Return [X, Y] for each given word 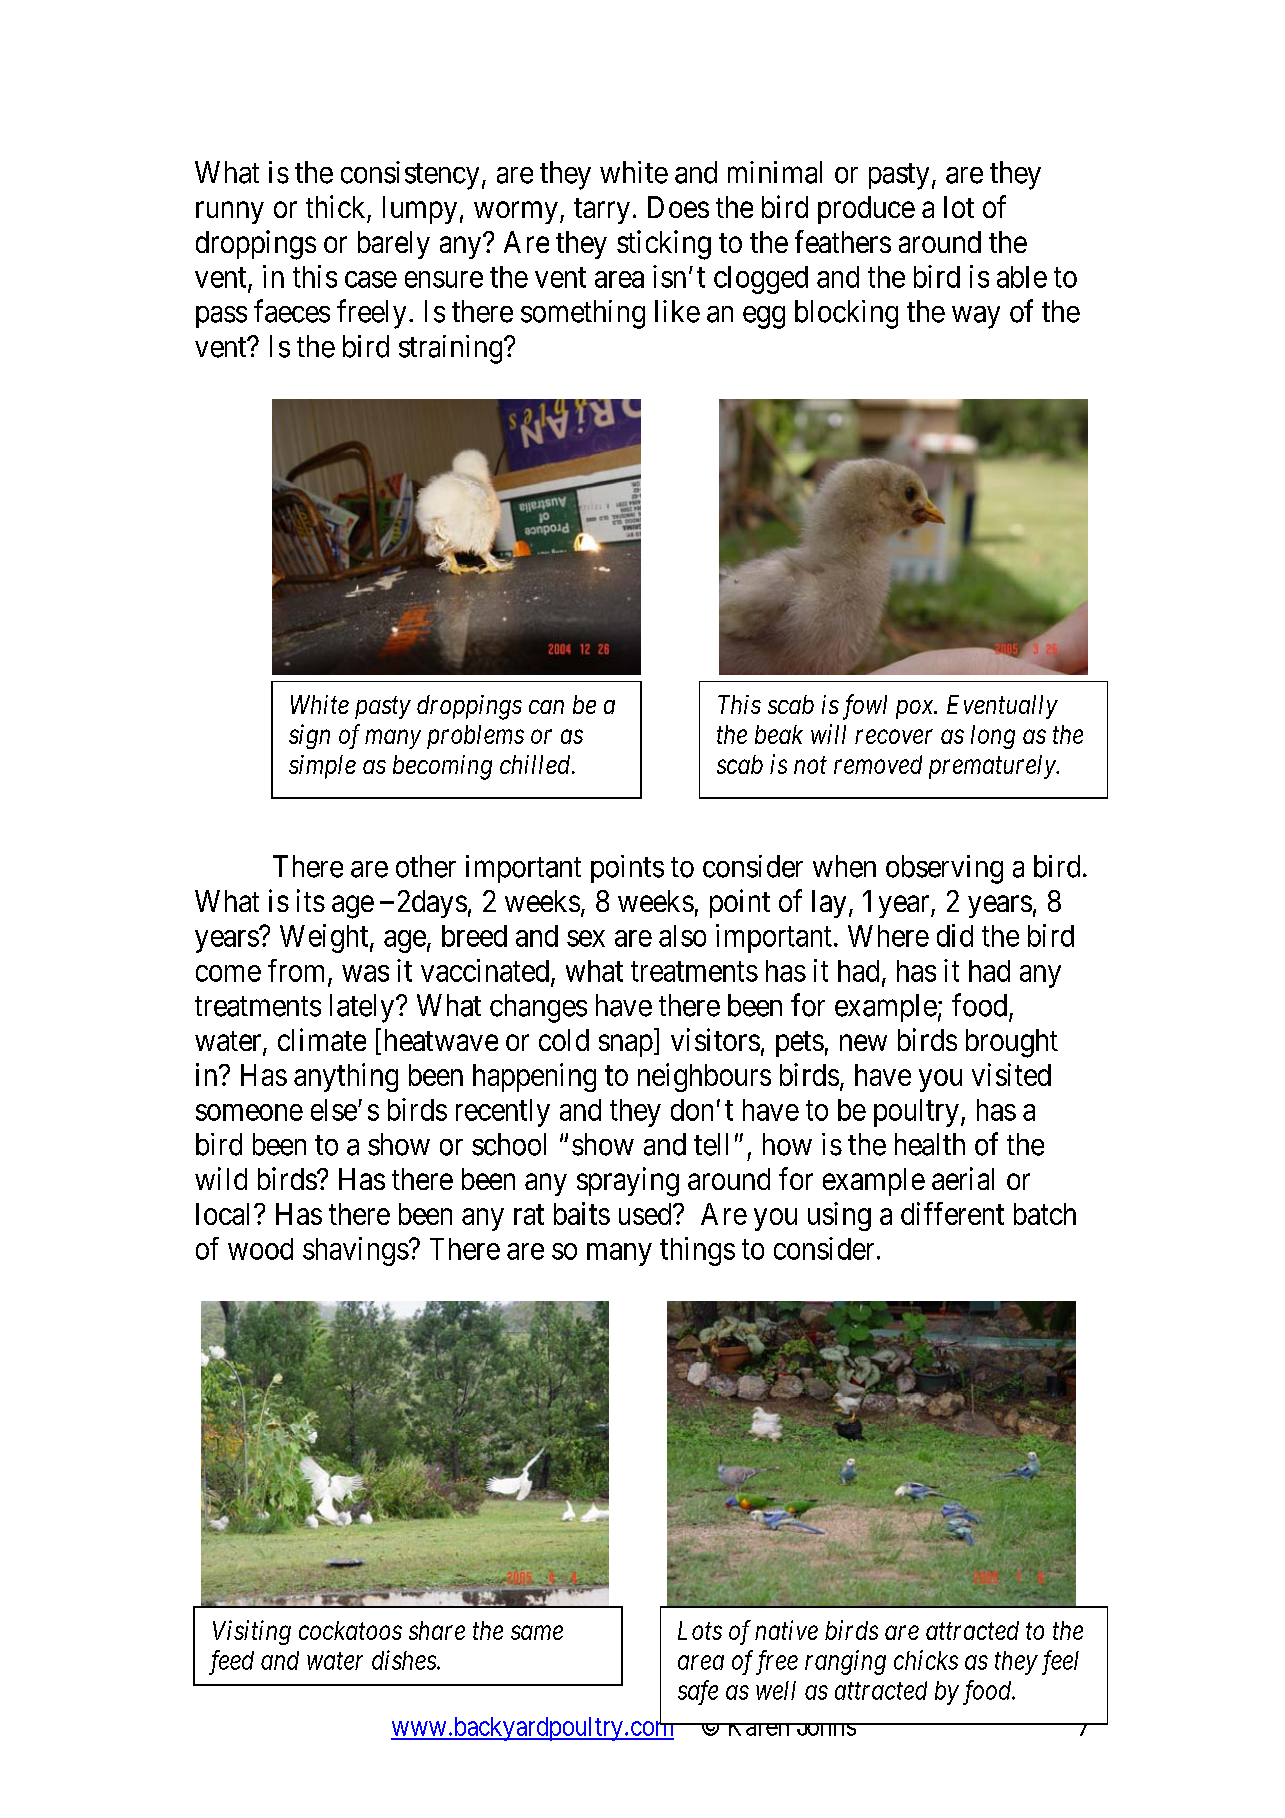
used [646, 1214]
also [682, 936]
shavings [356, 1251]
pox [916, 709]
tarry [602, 211]
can [546, 707]
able [1022, 277]
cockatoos [350, 1630]
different [952, 1213]
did [955, 935]
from [298, 971]
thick [335, 206]
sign [309, 736]
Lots [700, 1630]
